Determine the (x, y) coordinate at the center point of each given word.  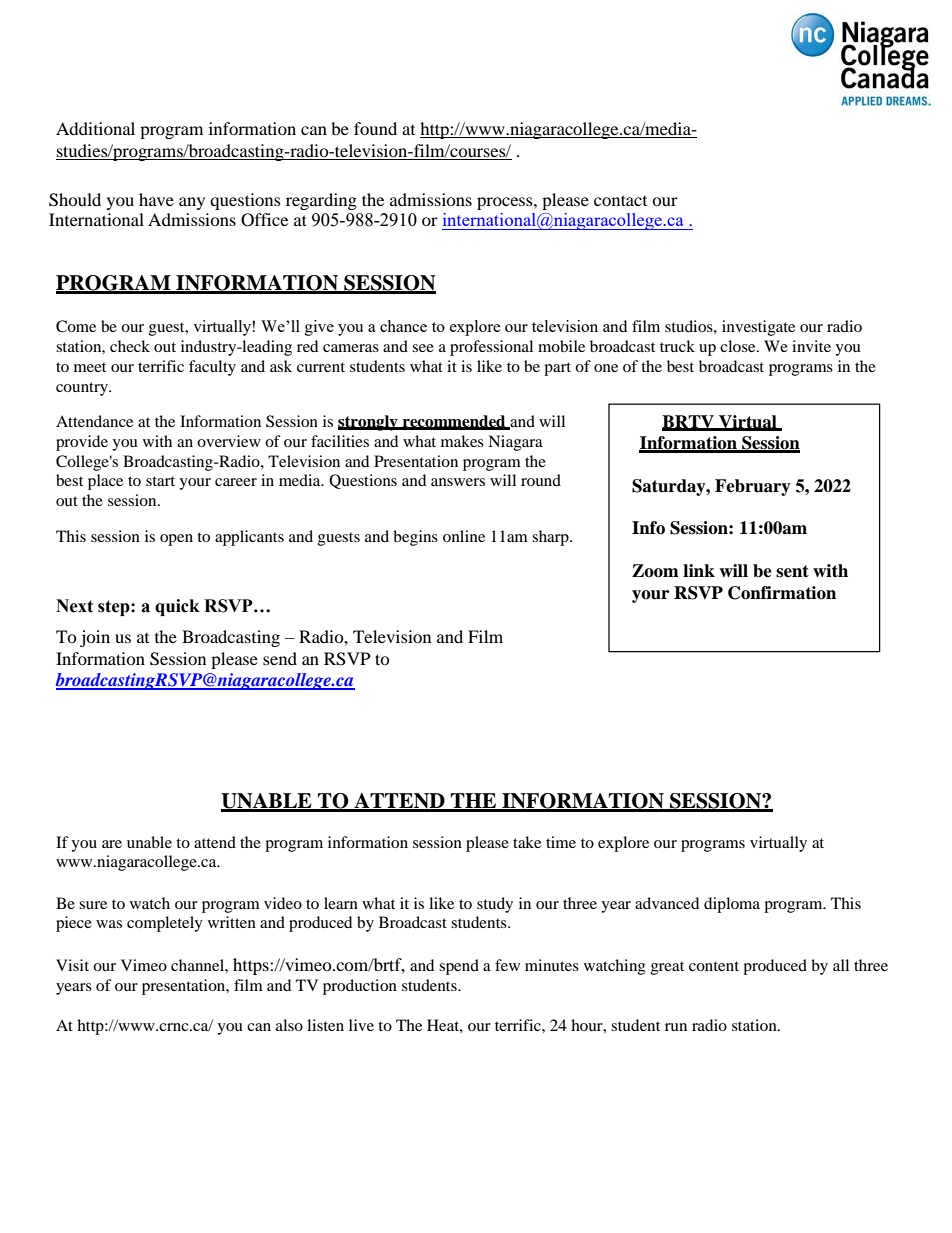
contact (620, 200)
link (699, 570)
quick (177, 607)
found (375, 128)
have (156, 199)
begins (415, 538)
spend (459, 967)
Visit (72, 965)
